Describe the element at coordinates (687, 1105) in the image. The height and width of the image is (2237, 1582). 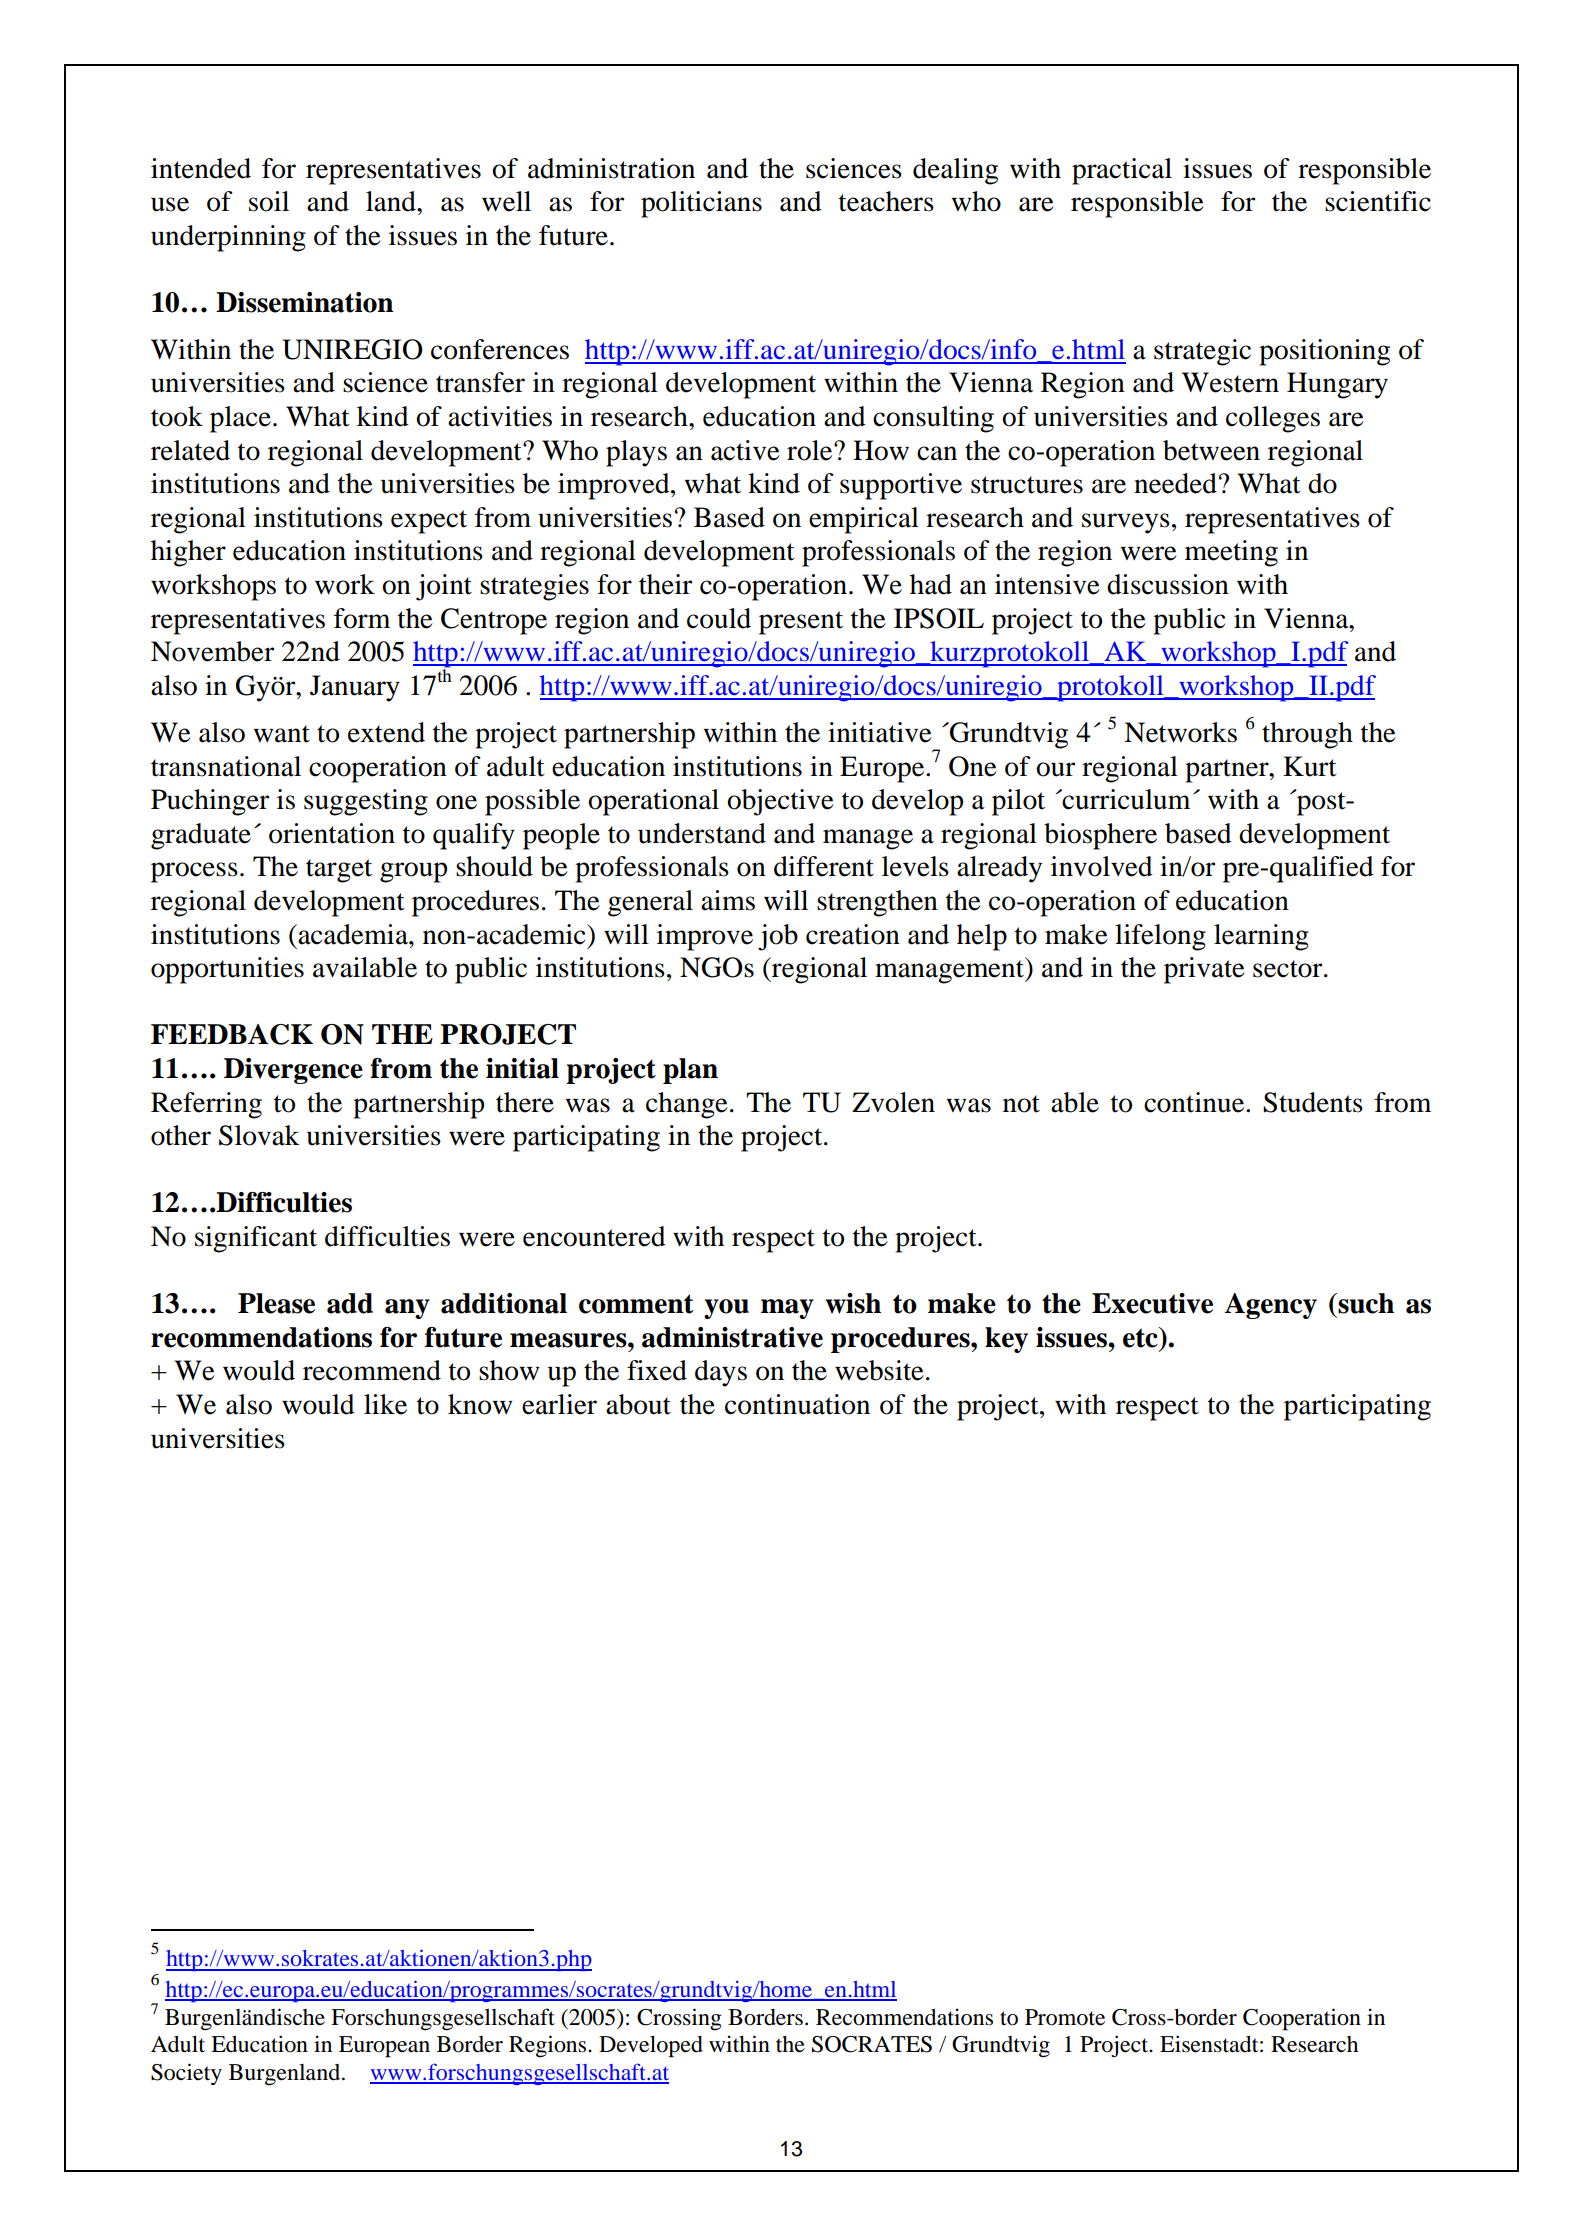
I see `change` at that location.
